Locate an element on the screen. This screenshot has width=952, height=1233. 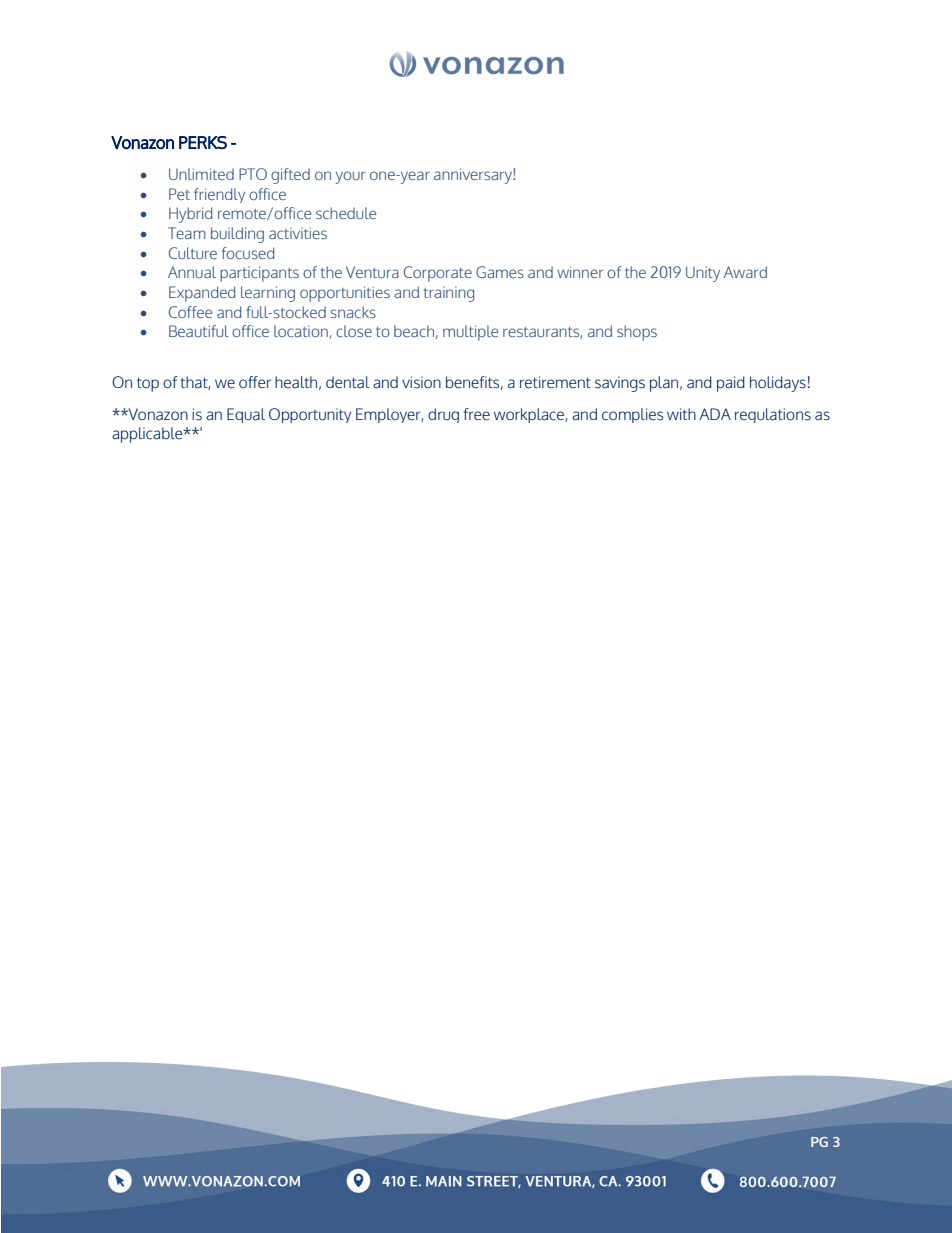
your is located at coordinates (350, 177).
